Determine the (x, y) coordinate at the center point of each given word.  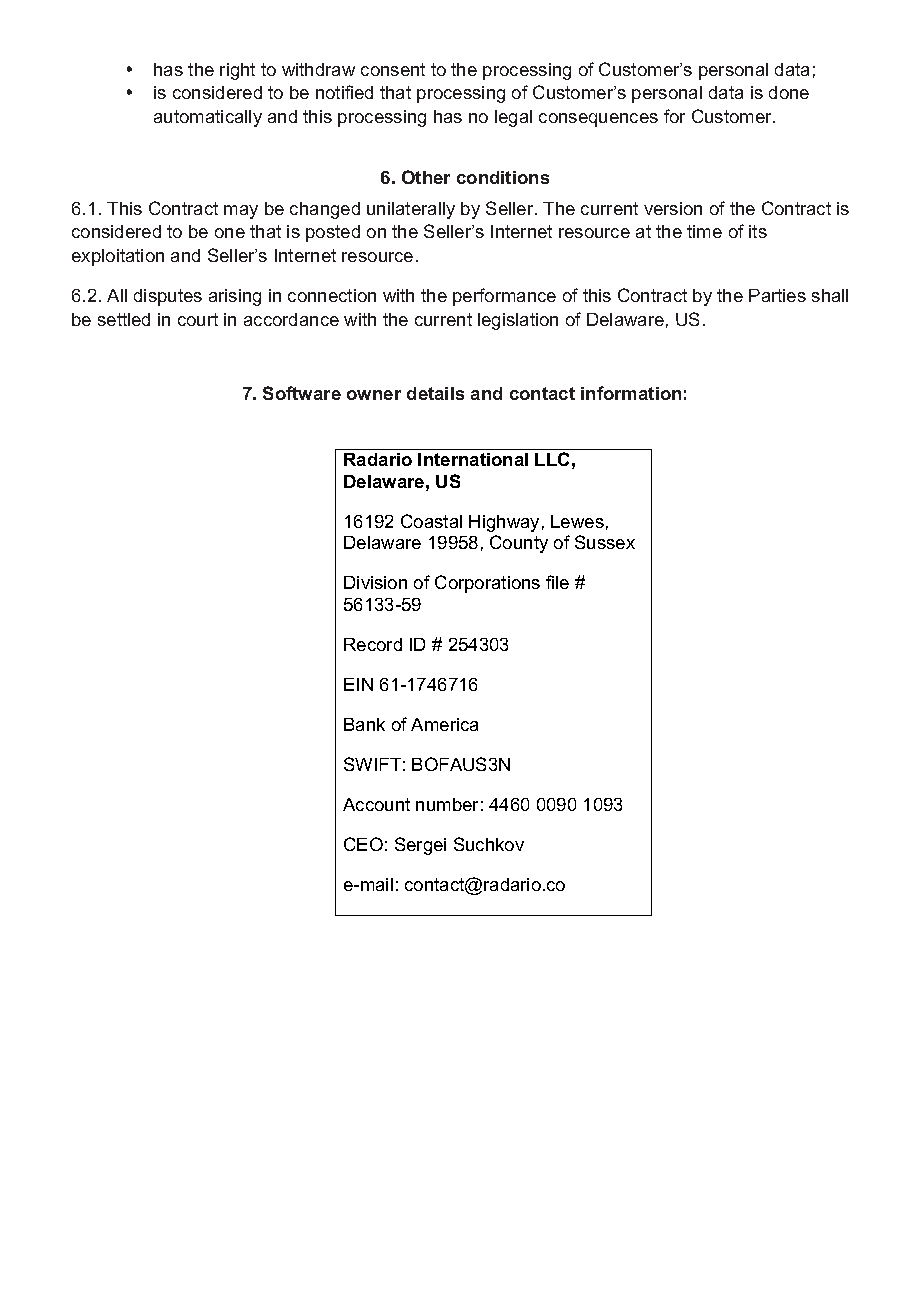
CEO (363, 844)
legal (513, 118)
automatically (208, 118)
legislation (518, 321)
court (198, 319)
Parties (777, 295)
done (789, 92)
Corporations (487, 584)
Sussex (605, 542)
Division (375, 582)
